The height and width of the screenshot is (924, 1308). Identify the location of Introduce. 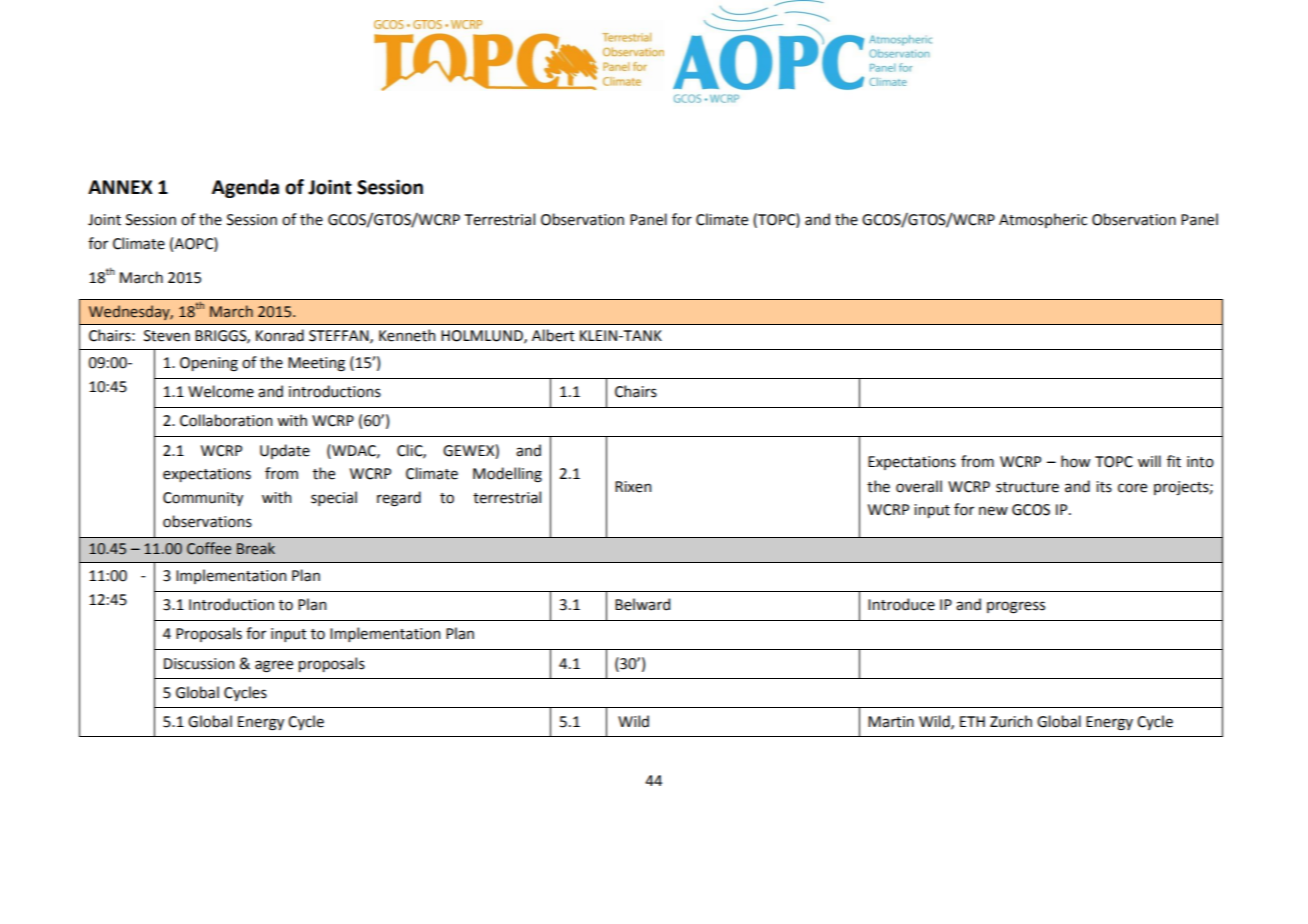
(901, 604).
